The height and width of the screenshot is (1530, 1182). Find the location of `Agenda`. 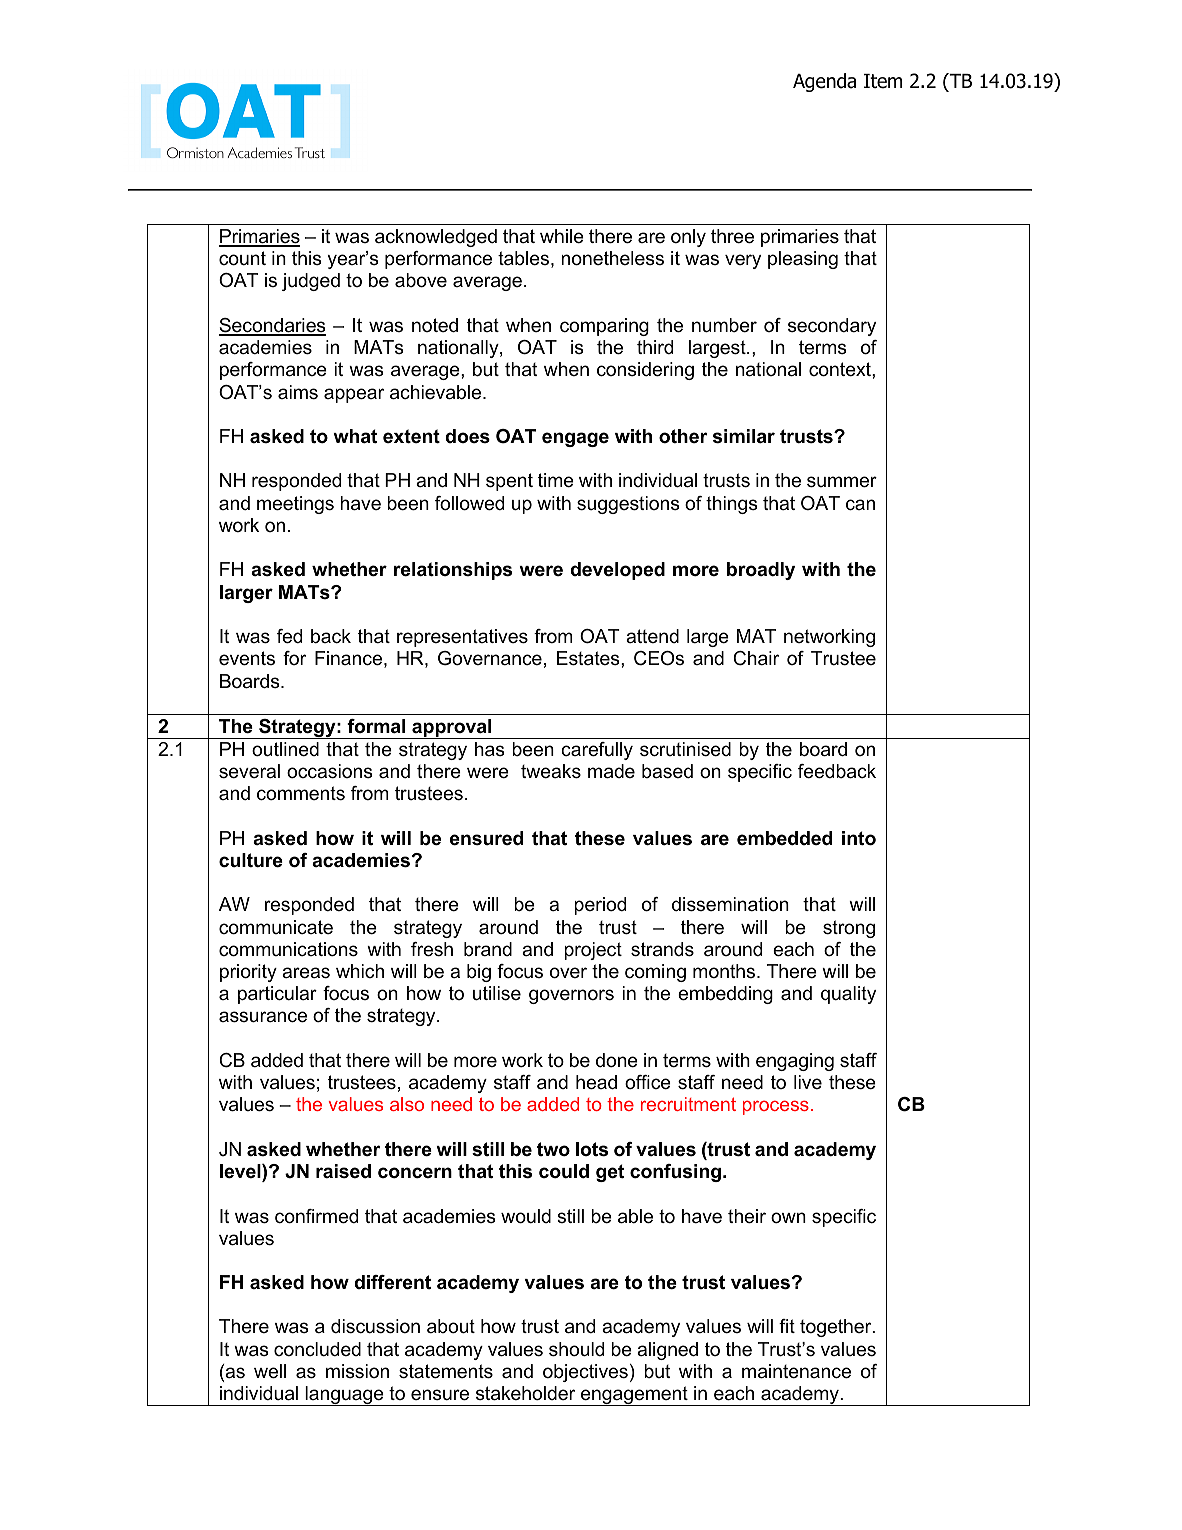

Agenda is located at coordinates (824, 82).
